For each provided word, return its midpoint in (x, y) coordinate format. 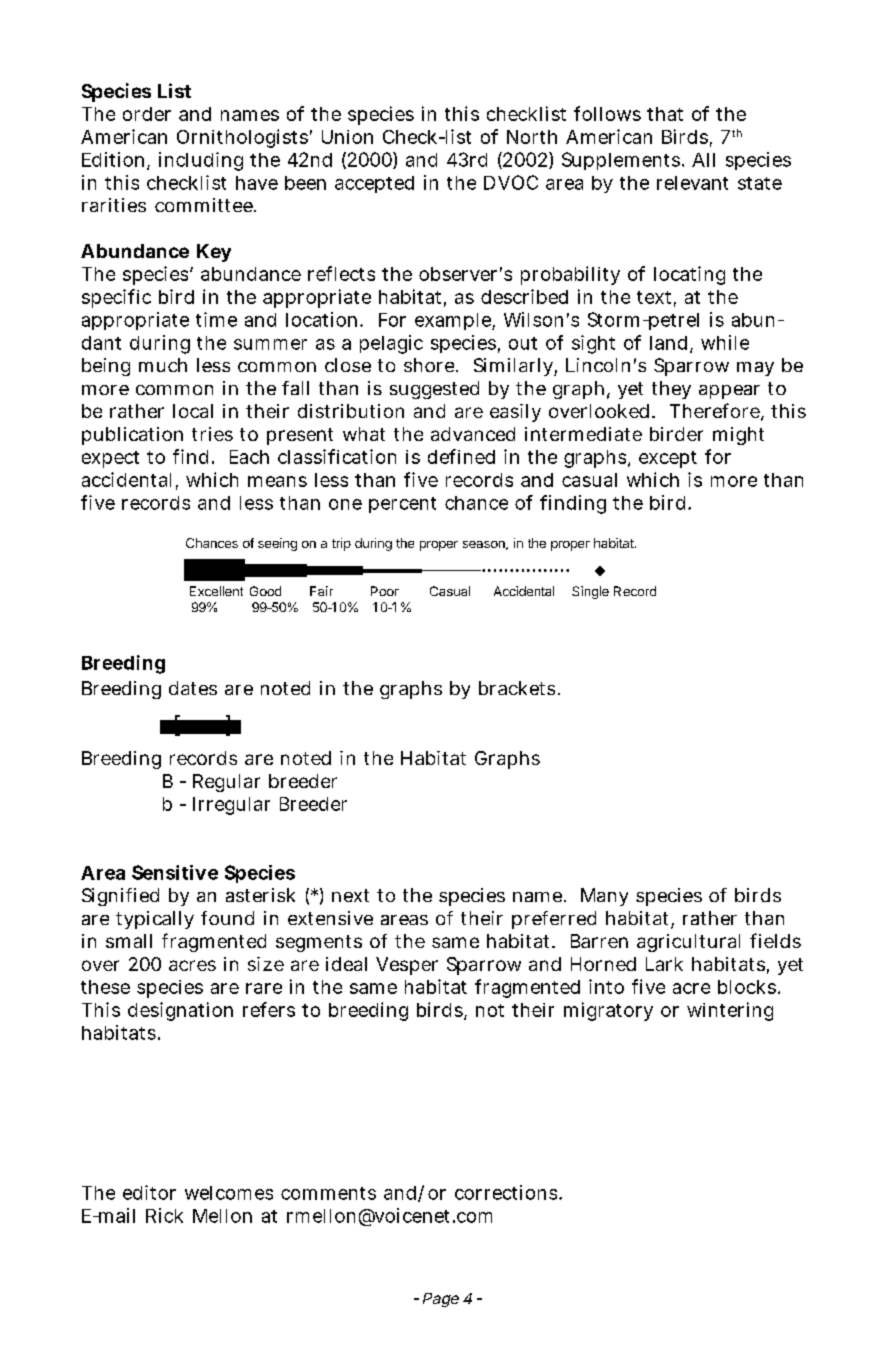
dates (193, 688)
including (201, 161)
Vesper (407, 966)
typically (155, 920)
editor (149, 1192)
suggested (434, 390)
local (193, 411)
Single (590, 592)
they (671, 390)
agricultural (688, 943)
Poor (385, 591)
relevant (692, 183)
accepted (374, 184)
